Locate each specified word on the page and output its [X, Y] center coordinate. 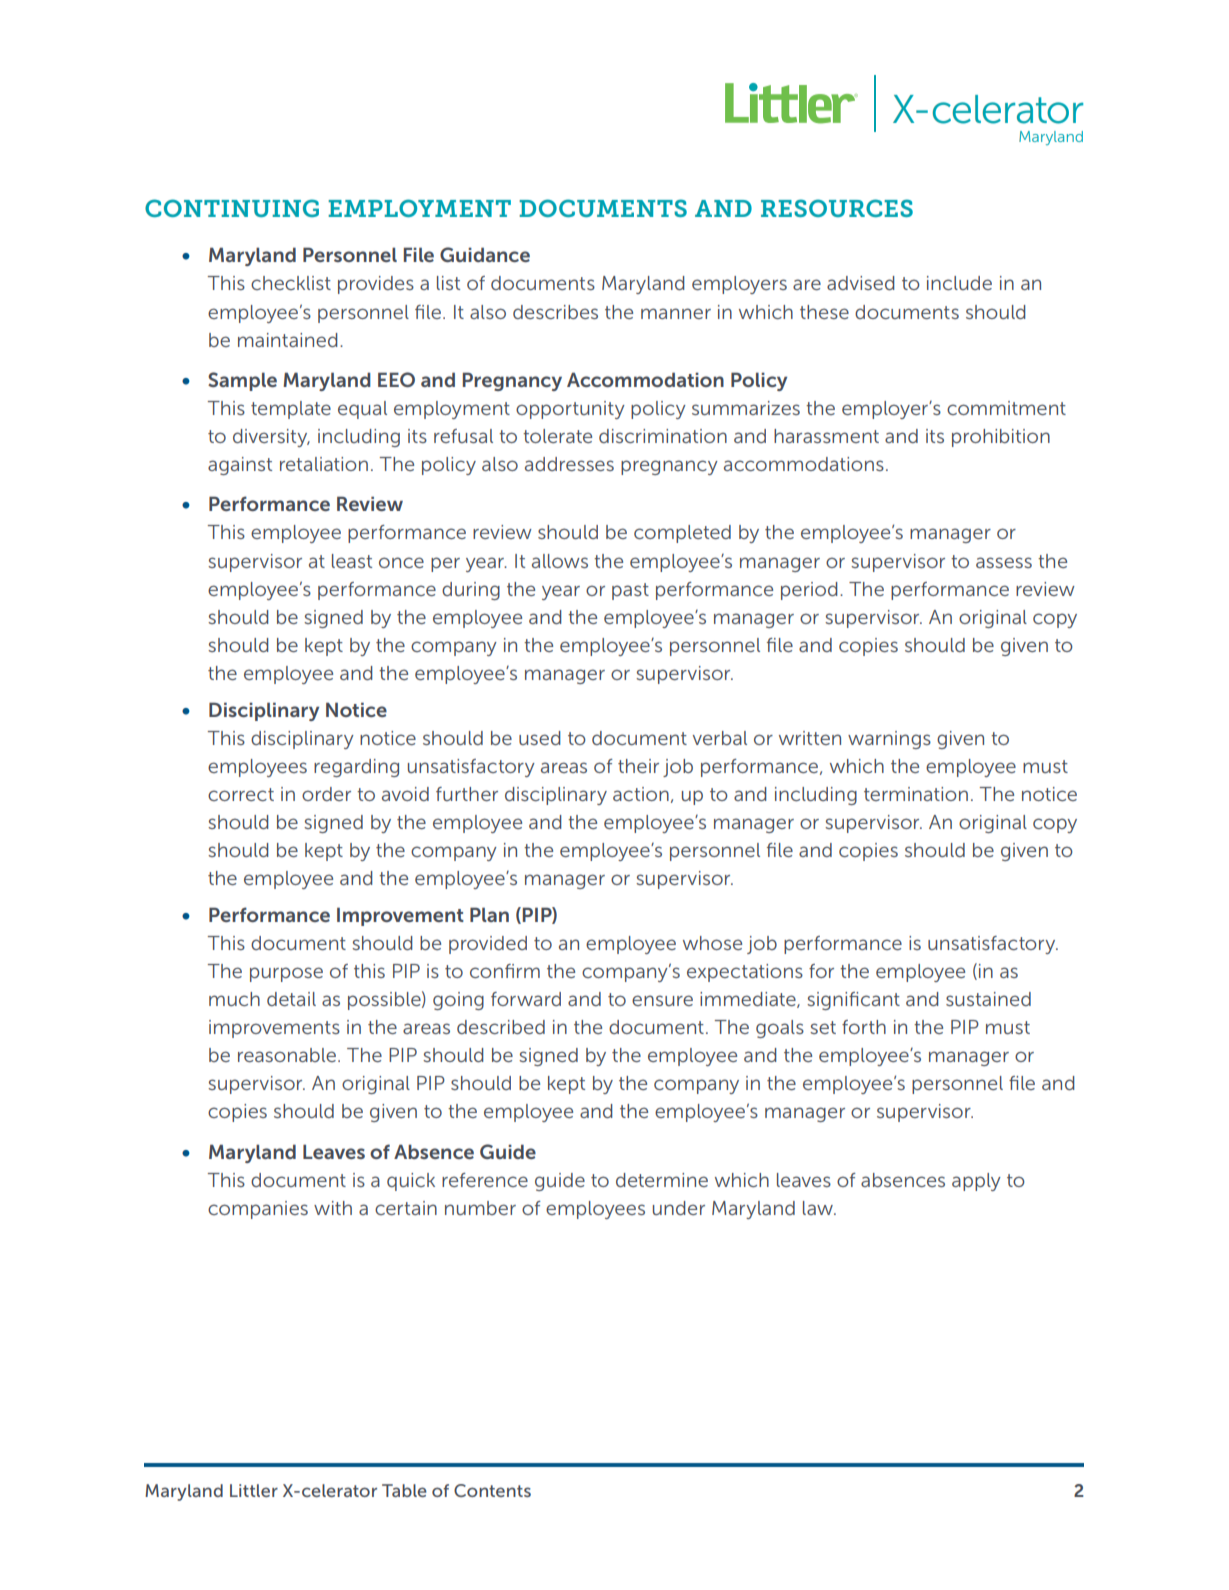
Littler [254, 1490]
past [630, 591]
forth [864, 1027]
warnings [889, 740]
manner [676, 313]
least [352, 561]
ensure [662, 1000]
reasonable [287, 1055]
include [959, 283]
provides [376, 285]
